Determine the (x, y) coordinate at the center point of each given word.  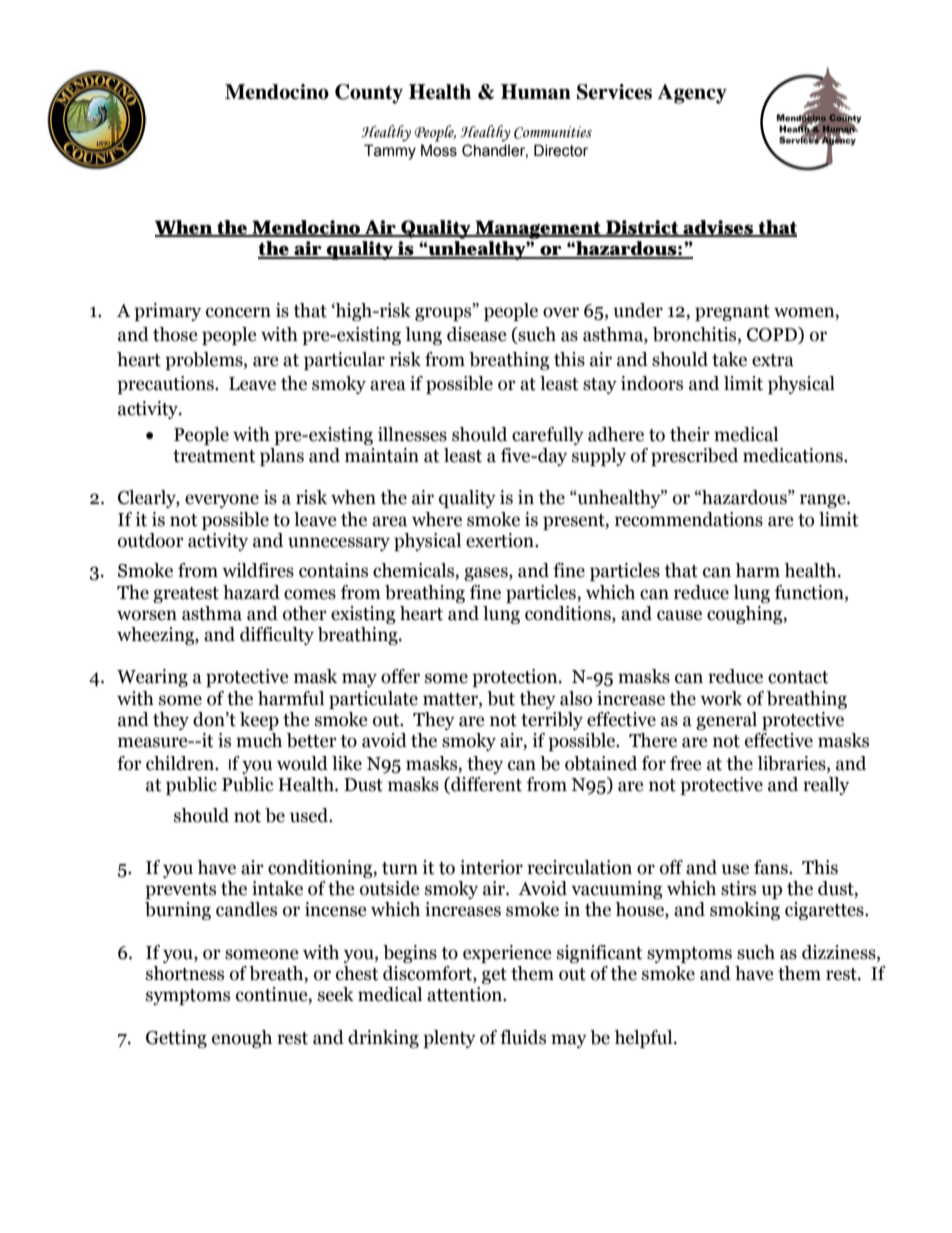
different (485, 785)
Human (536, 92)
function (810, 592)
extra (773, 360)
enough (242, 1039)
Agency (692, 94)
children (181, 763)
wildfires (258, 570)
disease (476, 334)
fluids (523, 1037)
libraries (792, 764)
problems (205, 361)
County (369, 94)
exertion (501, 540)
